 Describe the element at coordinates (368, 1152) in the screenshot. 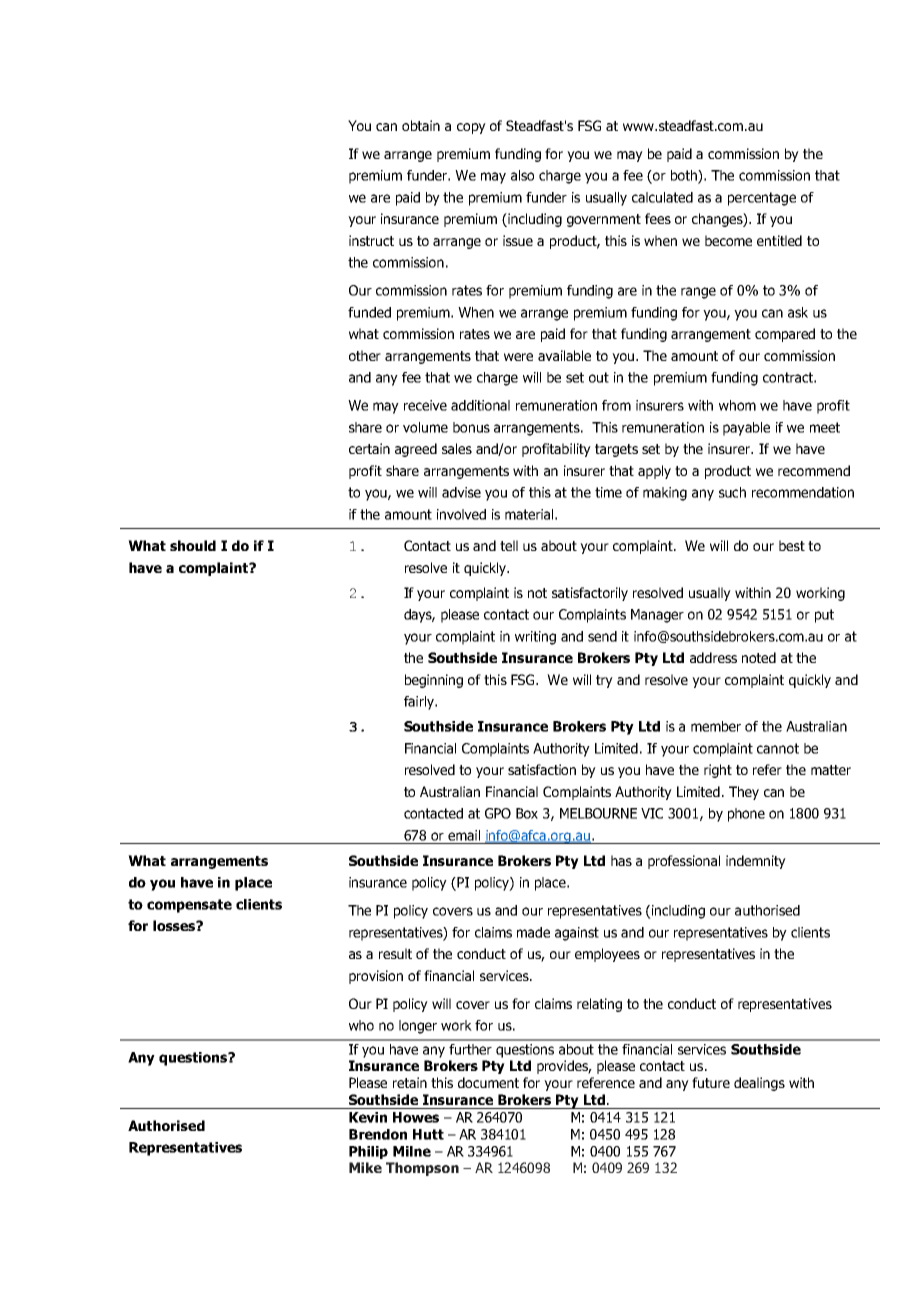

I see `Philip` at that location.
